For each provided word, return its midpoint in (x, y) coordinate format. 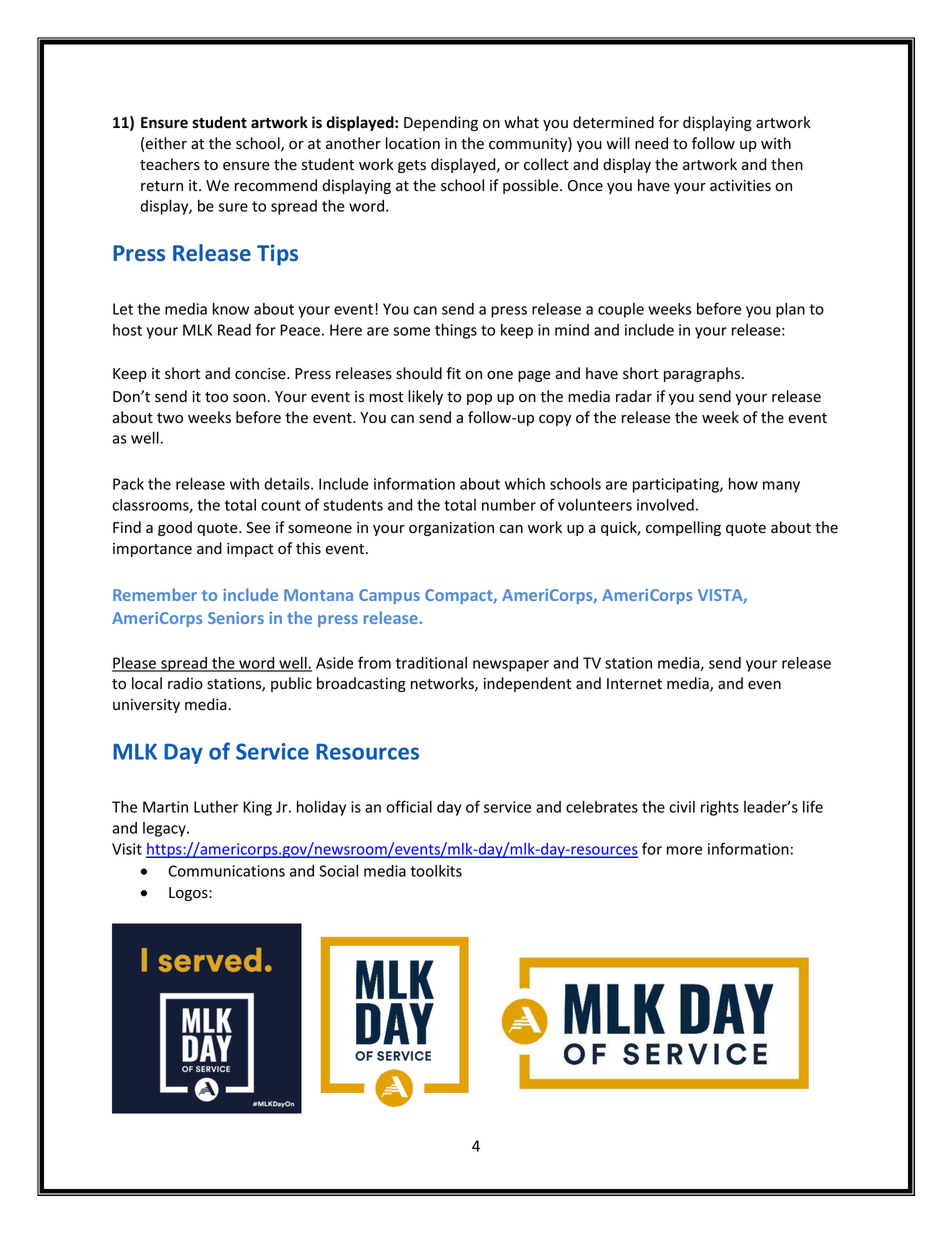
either (166, 143)
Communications (226, 871)
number (509, 504)
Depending (441, 123)
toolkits (436, 871)
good (175, 528)
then (787, 164)
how (743, 483)
